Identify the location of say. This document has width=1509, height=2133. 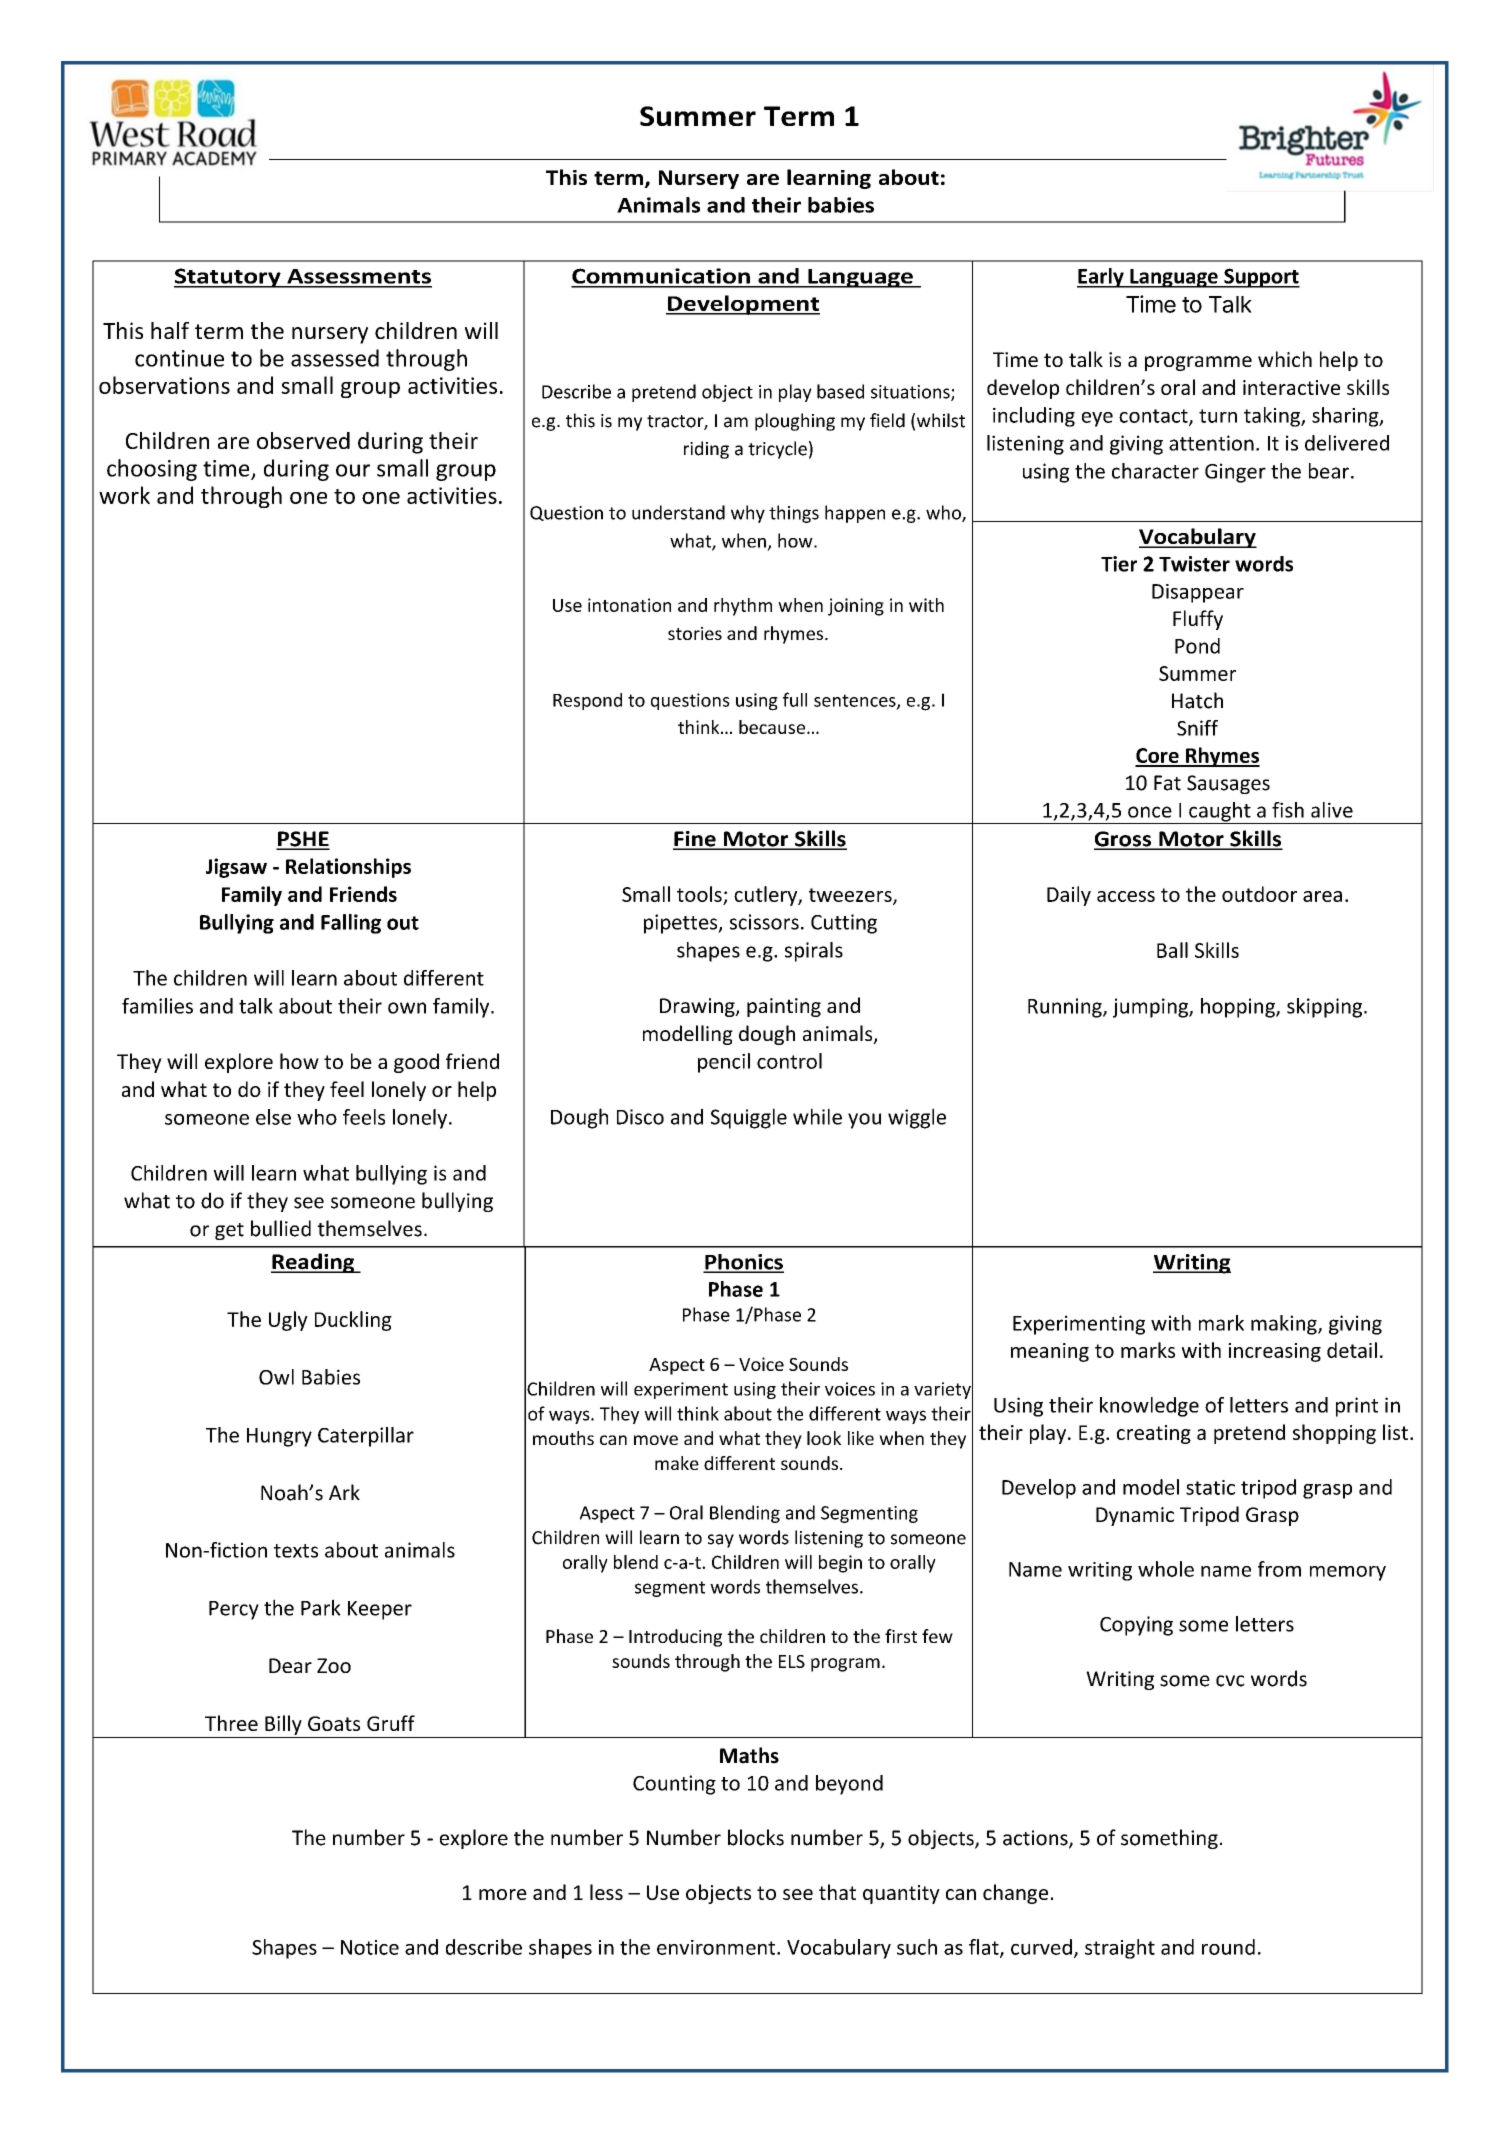
(721, 1541).
